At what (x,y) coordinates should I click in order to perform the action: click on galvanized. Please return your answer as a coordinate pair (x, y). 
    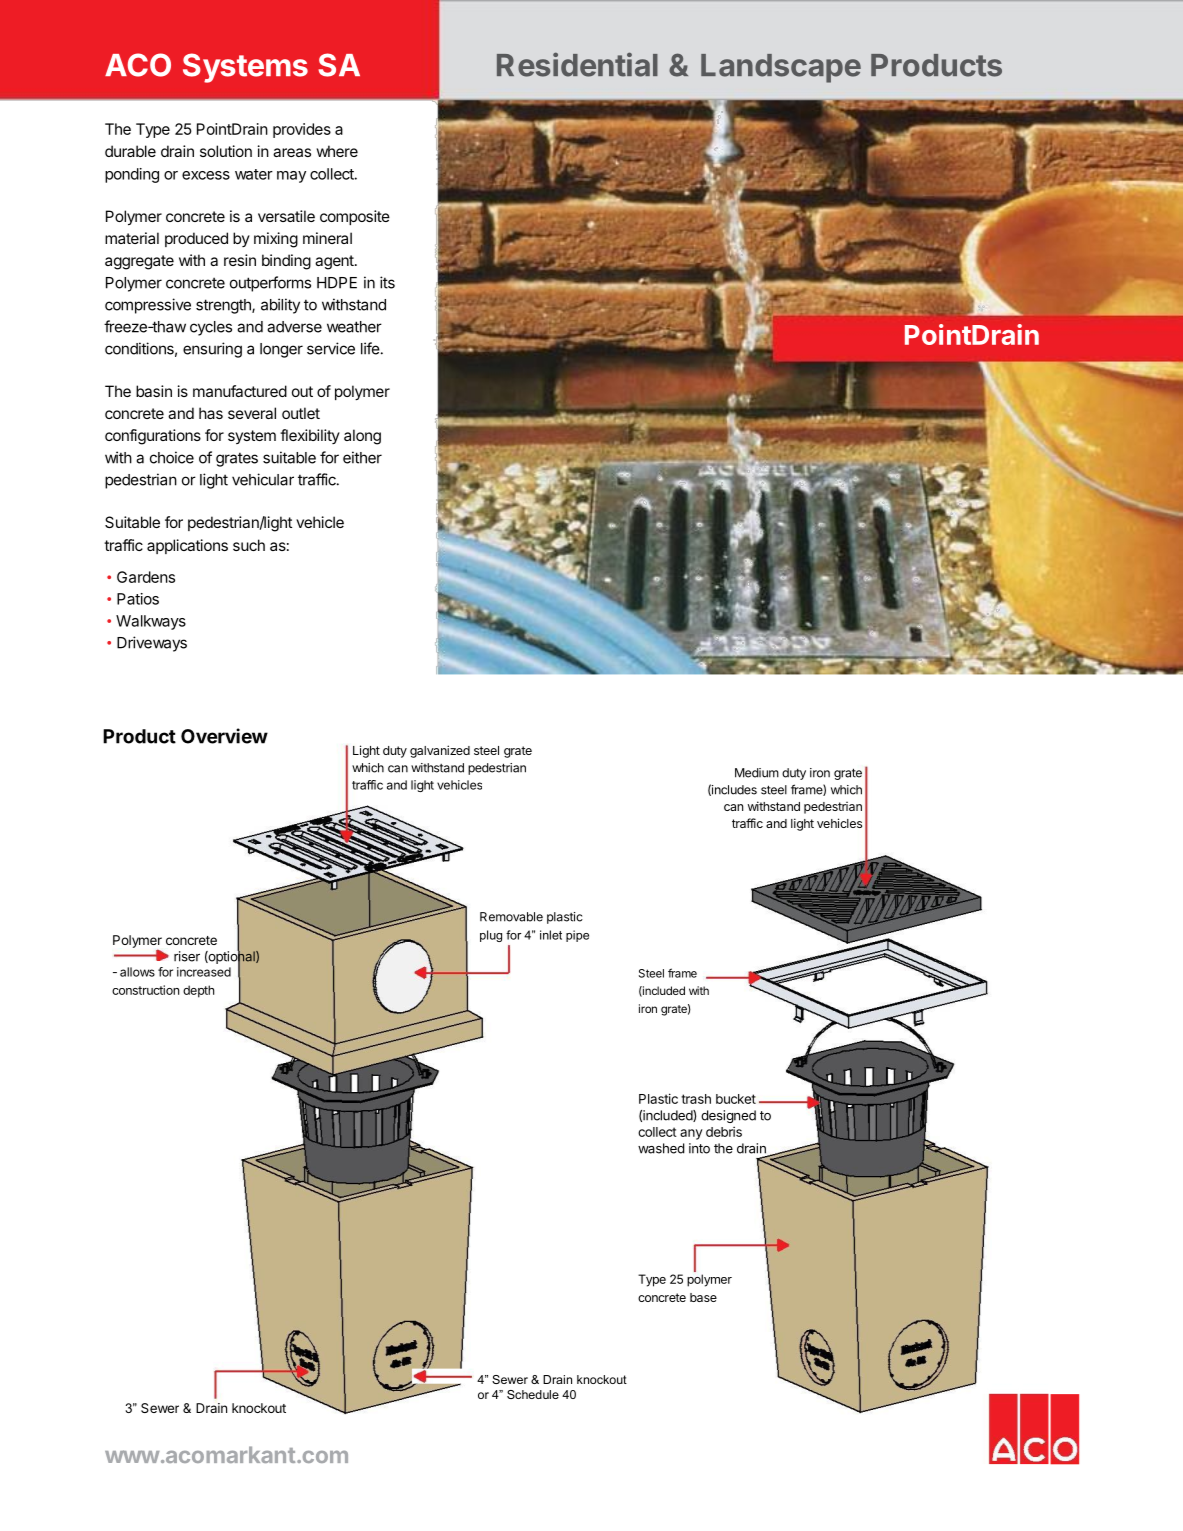
    Looking at the image, I should click on (440, 751).
